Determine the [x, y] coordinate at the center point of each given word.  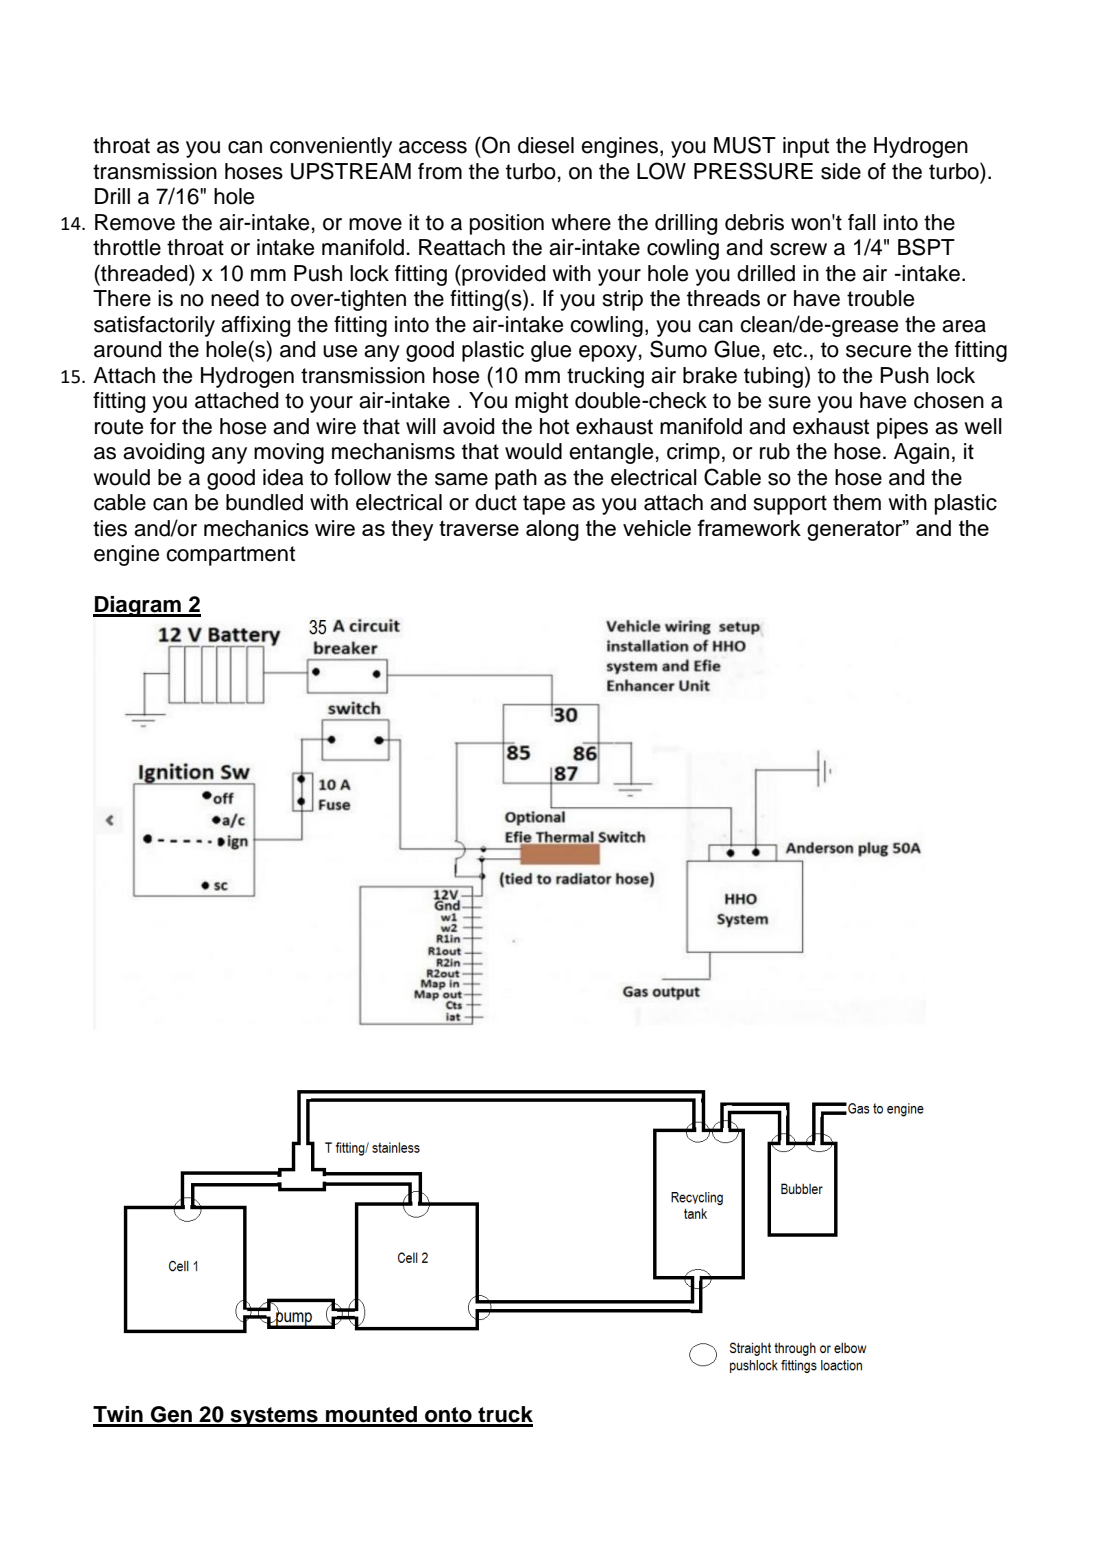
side [841, 171]
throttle [127, 247]
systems [274, 1417]
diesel [546, 145]
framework [749, 527]
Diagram [138, 606]
